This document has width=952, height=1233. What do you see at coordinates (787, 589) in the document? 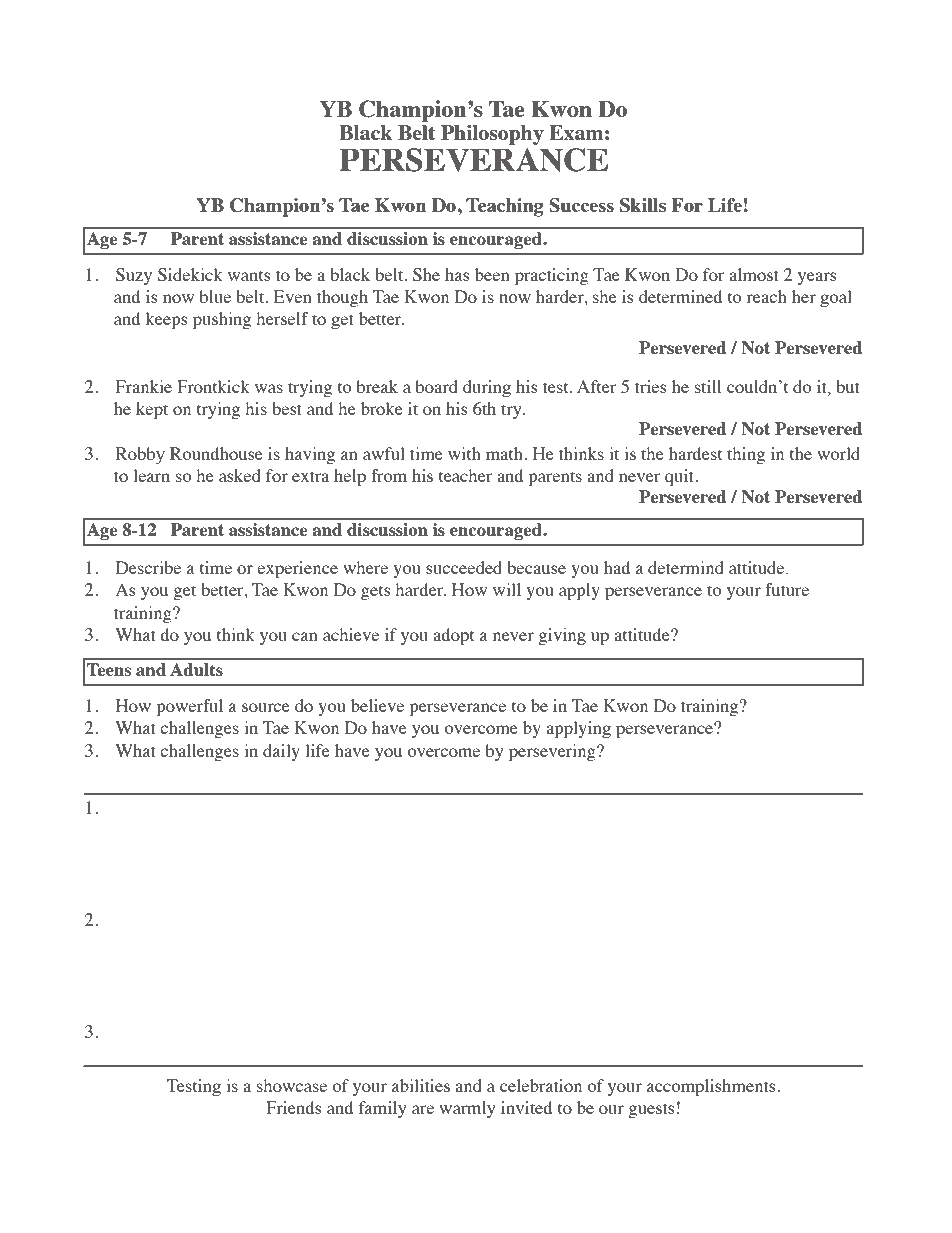
I see `future` at bounding box center [787, 589].
